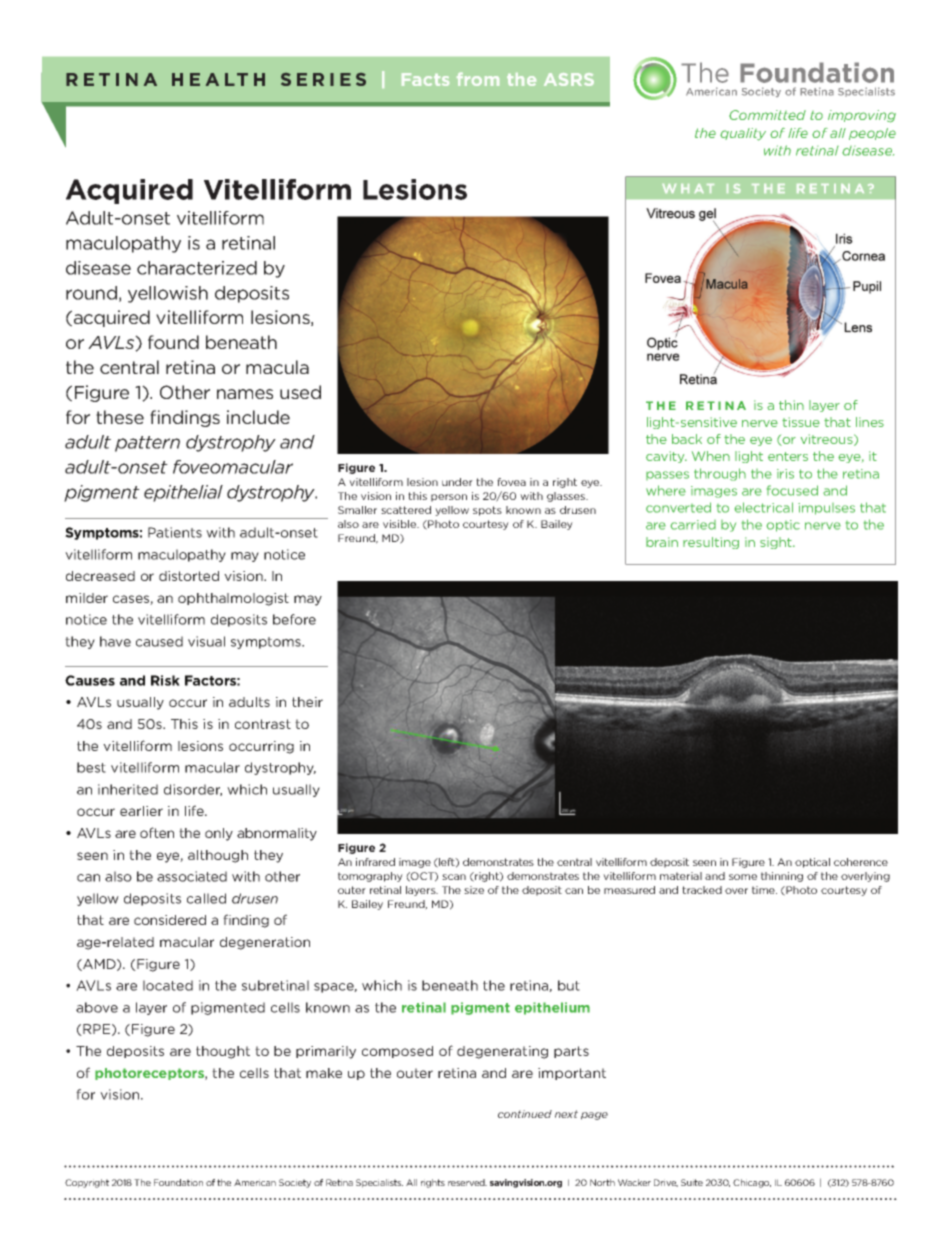 This image has width=952, height=1233. What do you see at coordinates (197, 268) in the image?
I see `characterized` at bounding box center [197, 268].
